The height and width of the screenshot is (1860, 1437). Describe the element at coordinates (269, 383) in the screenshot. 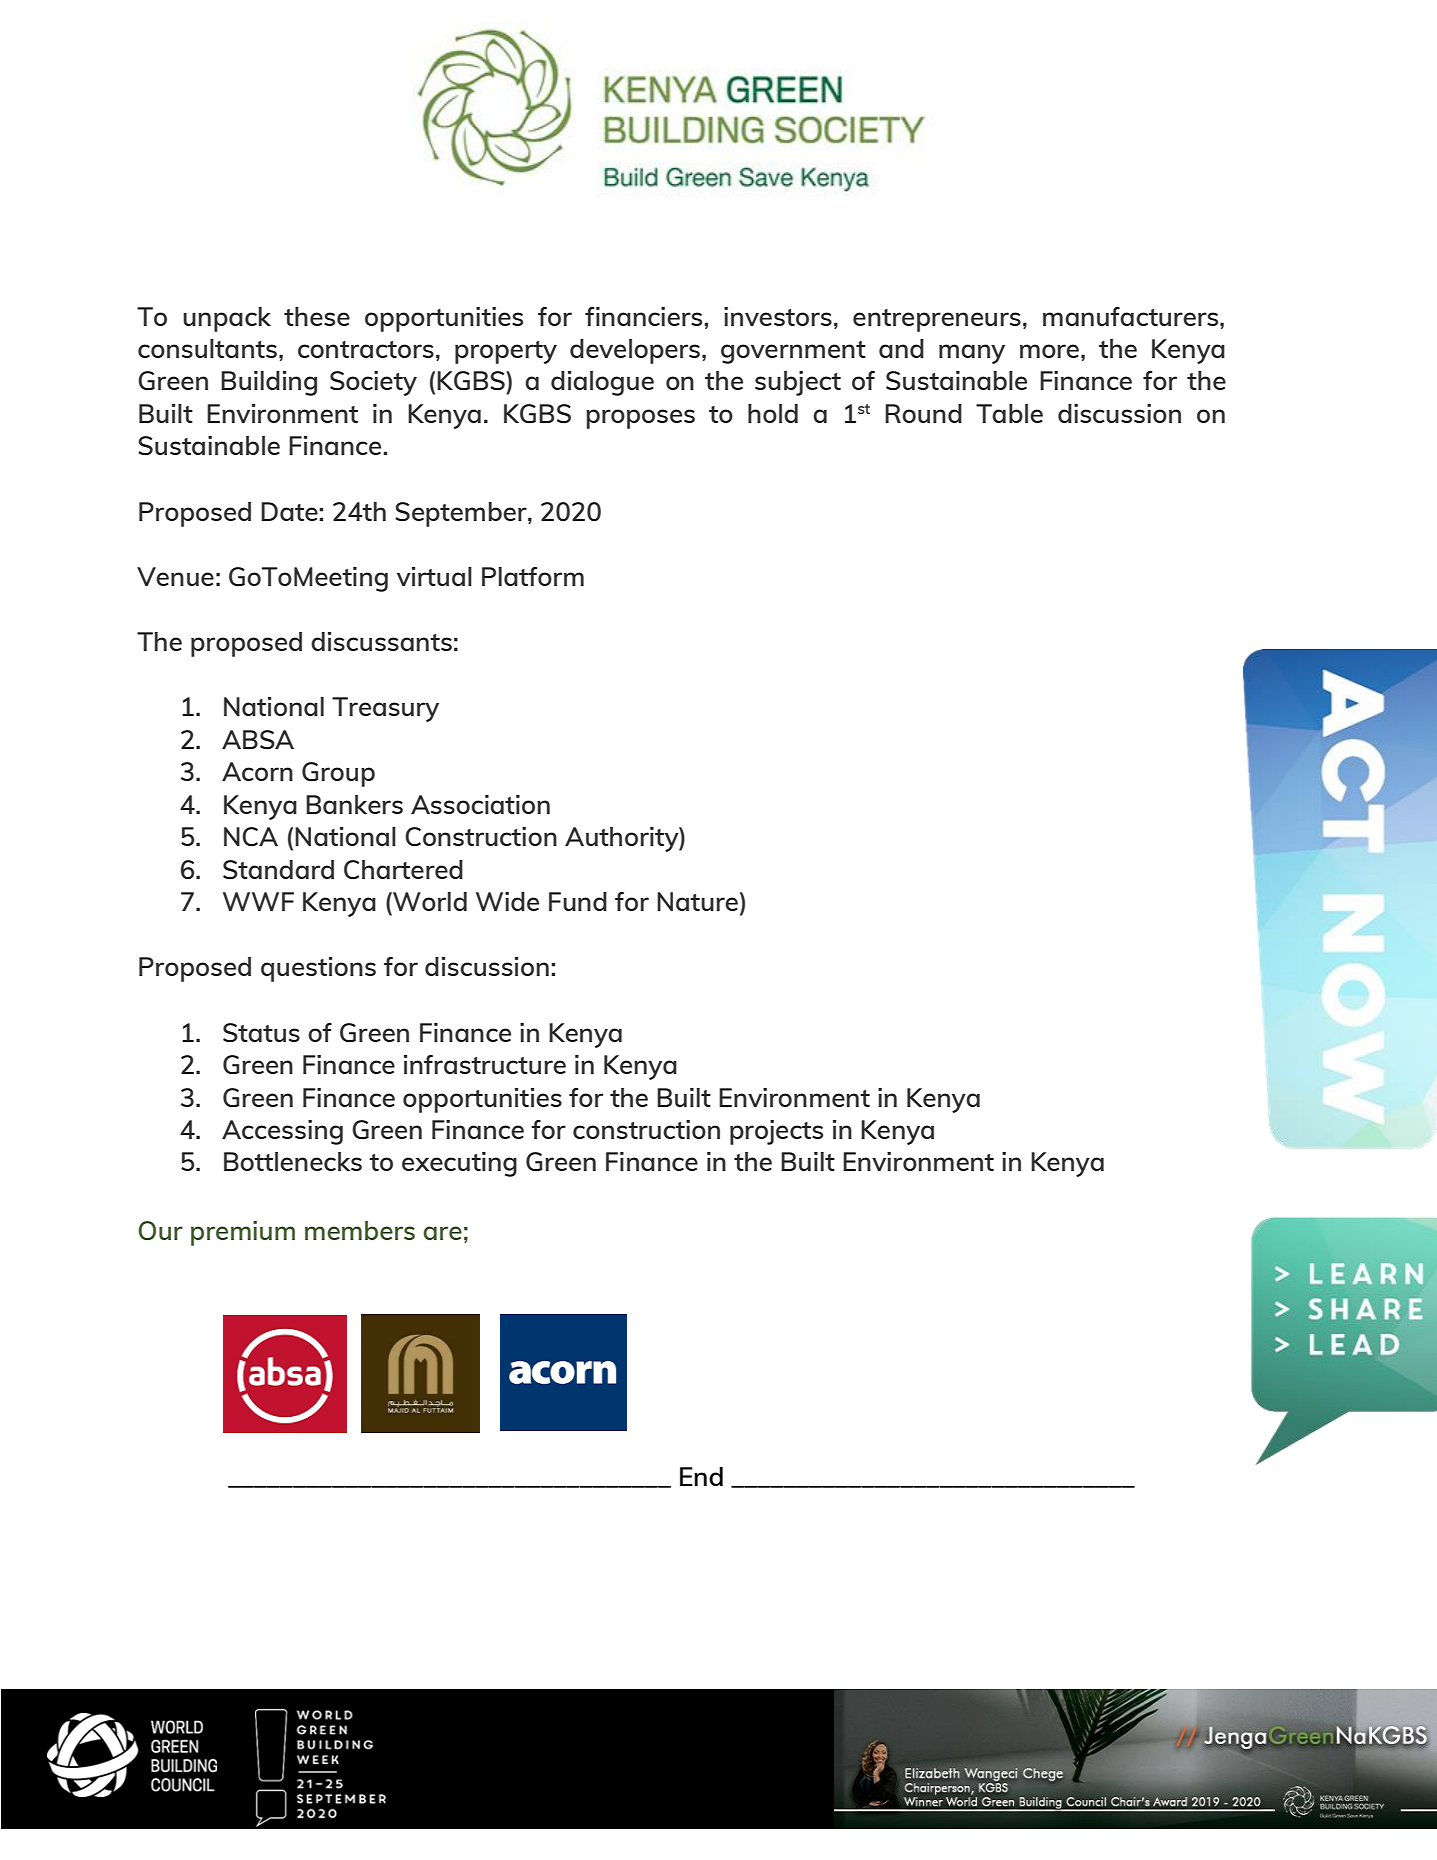

I see `Building` at that location.
